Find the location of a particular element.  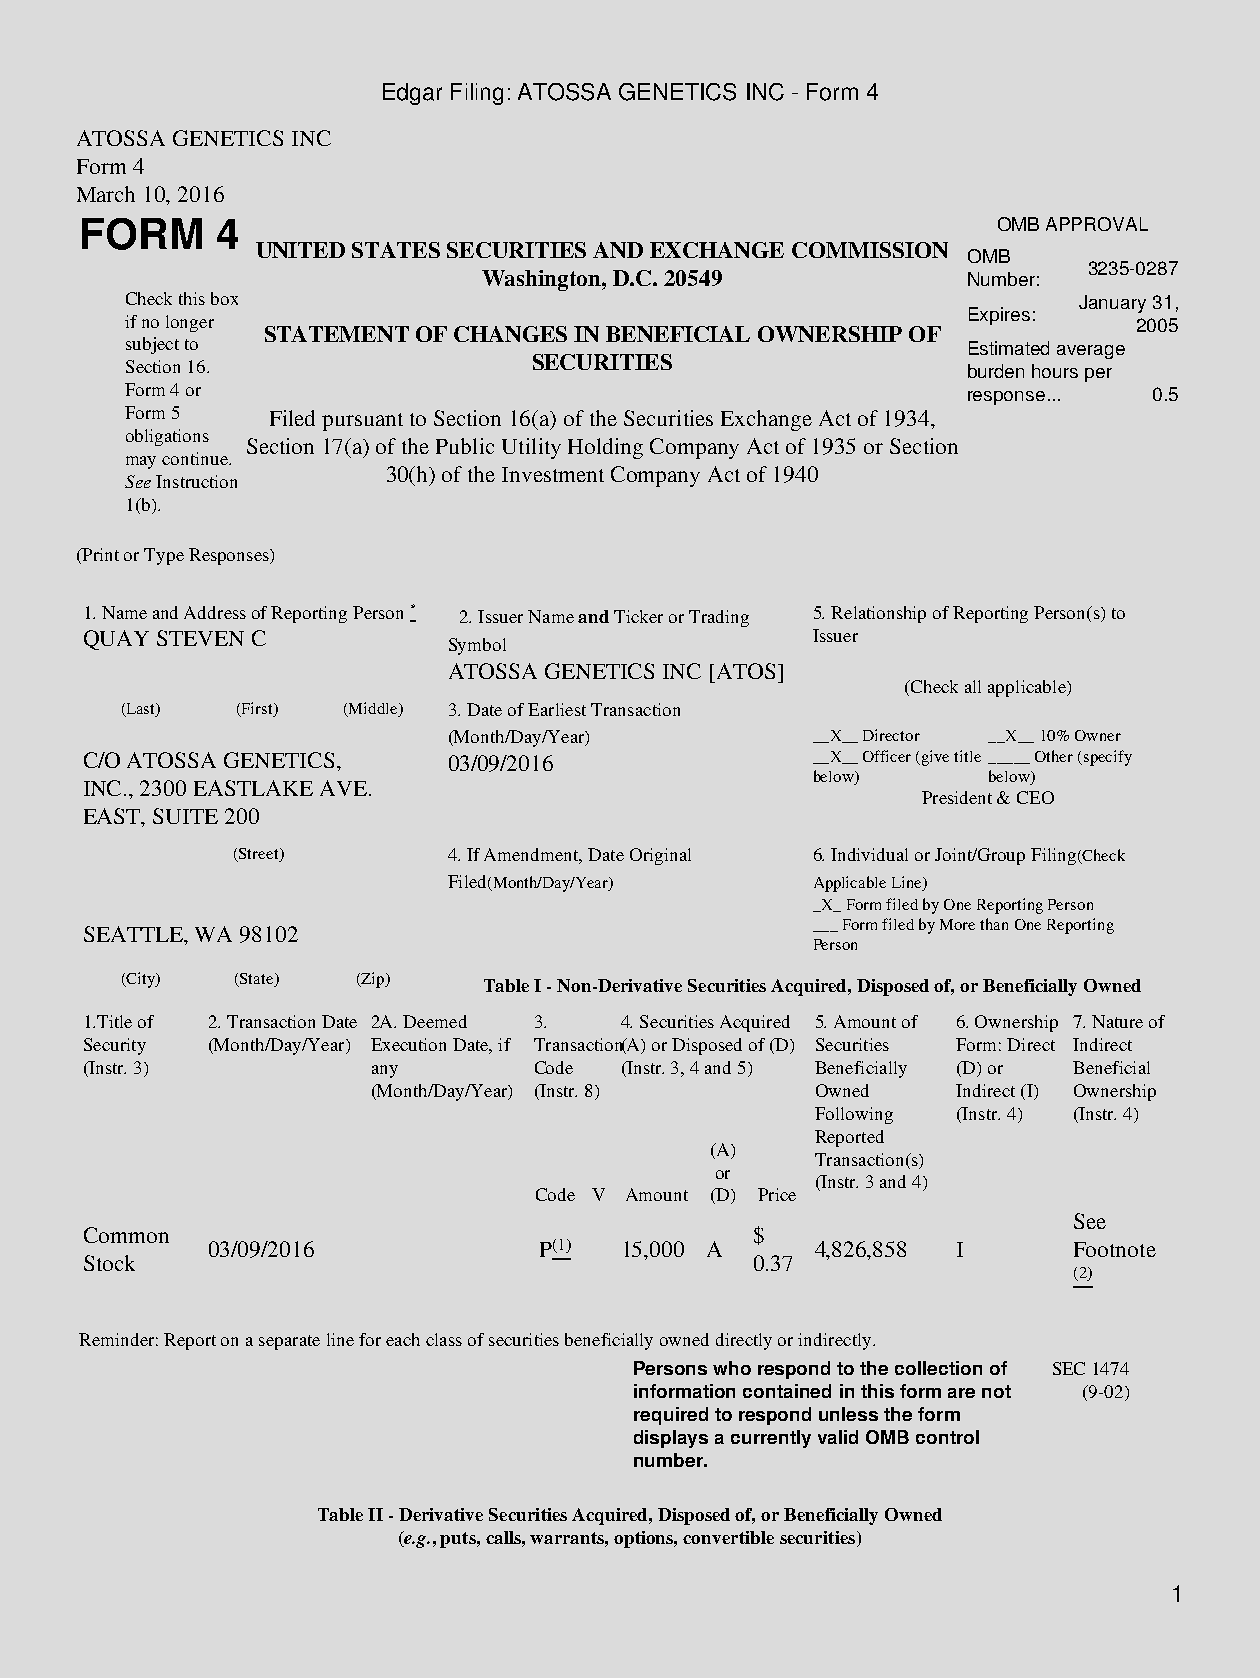

SUITE is located at coordinates (185, 816).
